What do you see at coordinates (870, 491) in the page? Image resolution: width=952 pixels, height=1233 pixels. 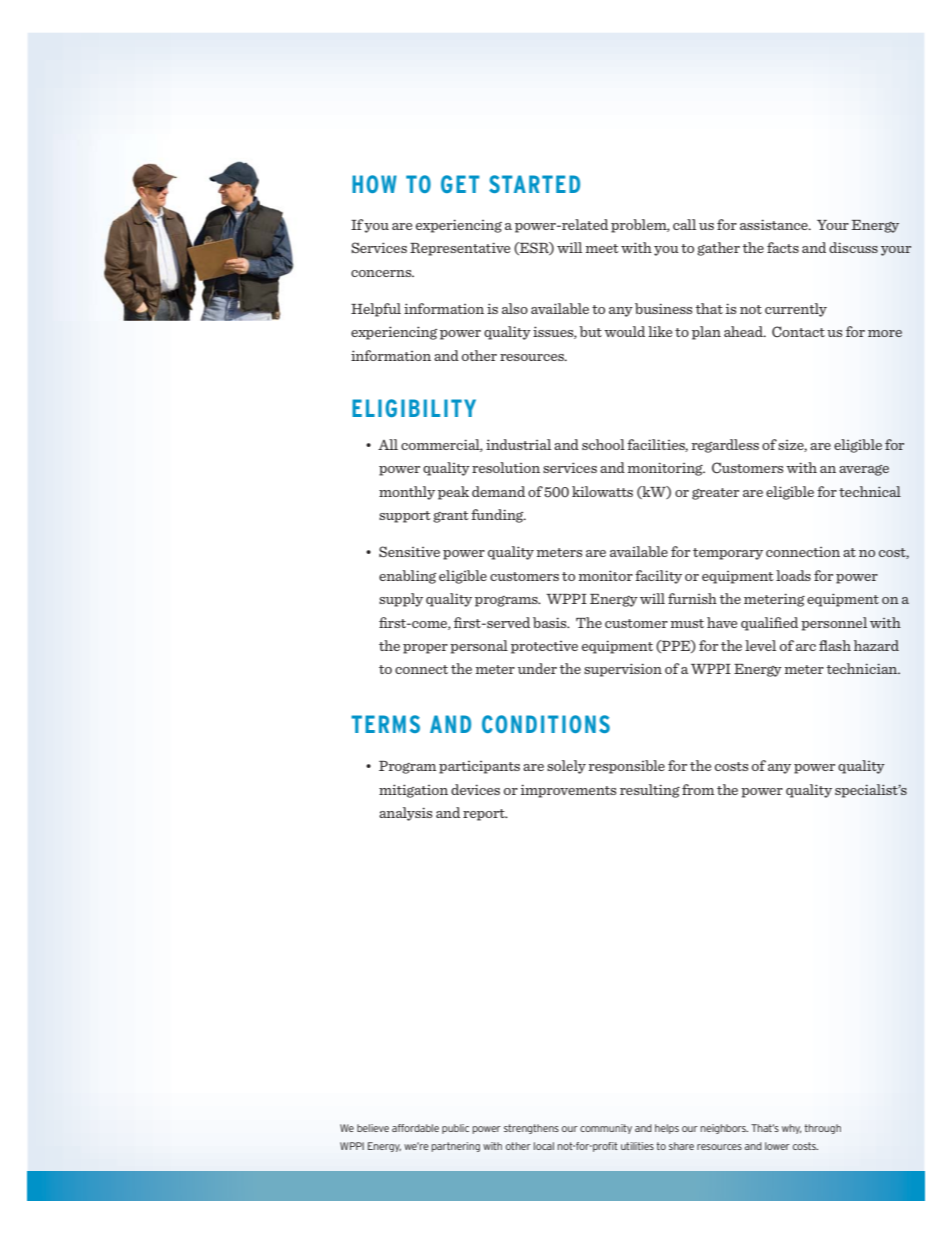 I see `technical` at bounding box center [870, 491].
